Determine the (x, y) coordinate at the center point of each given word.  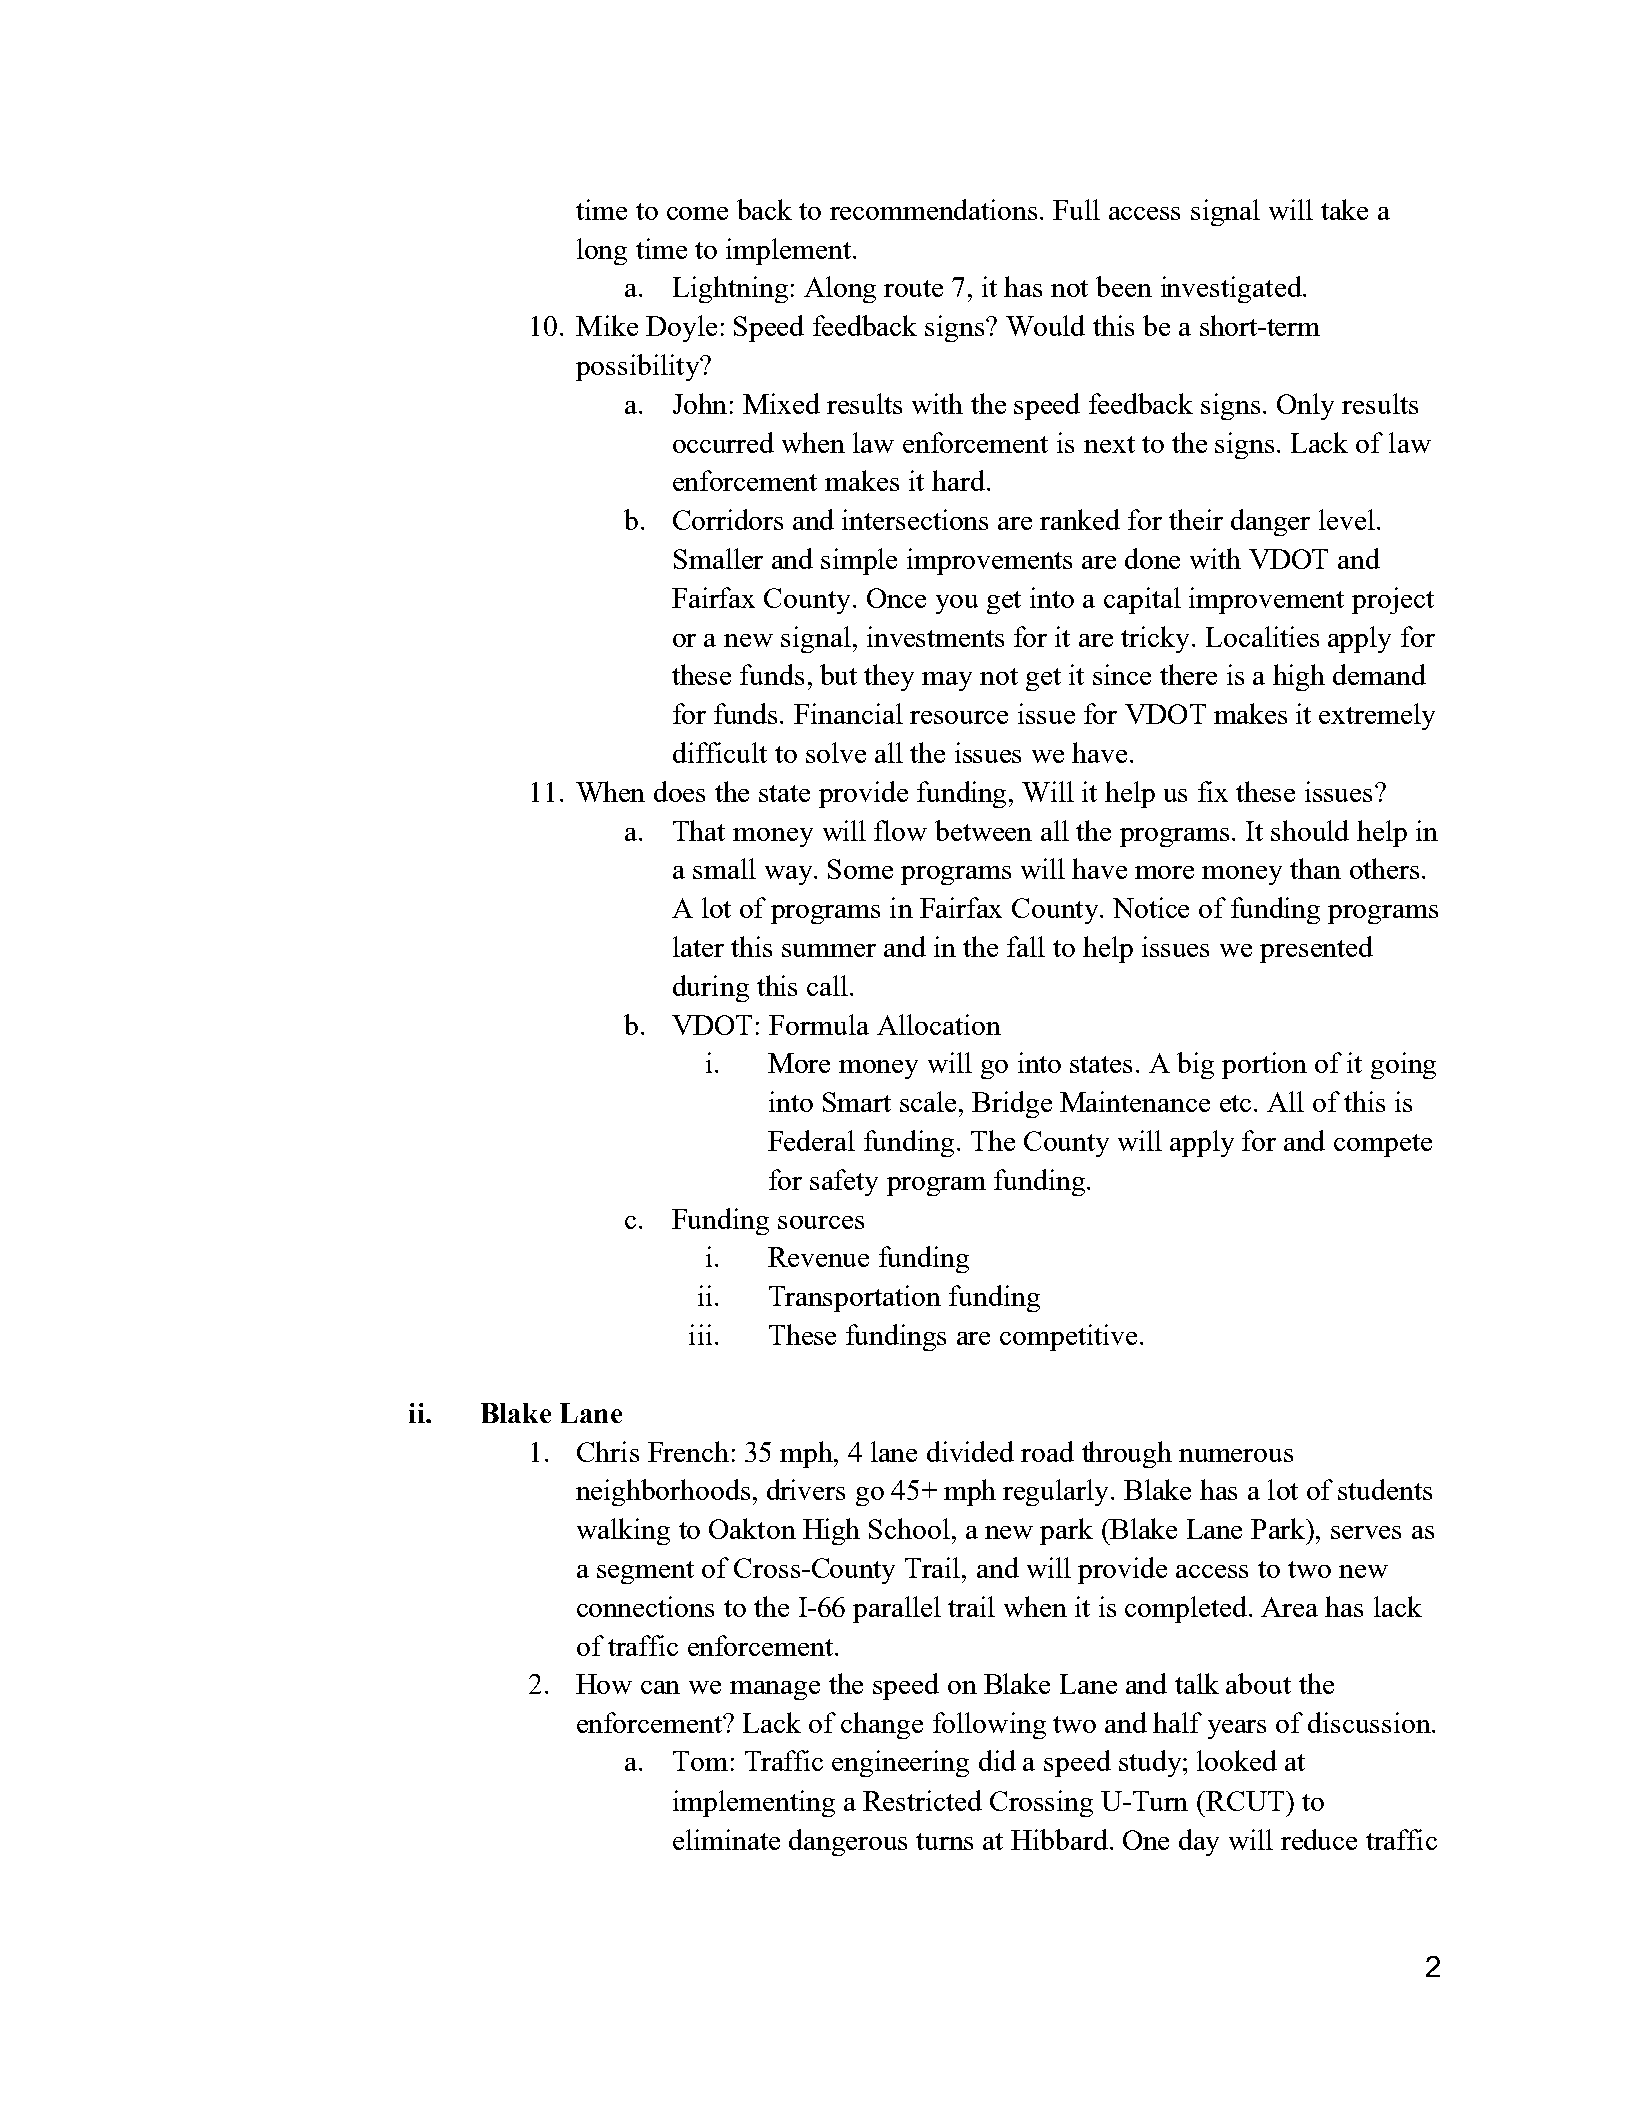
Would (1045, 325)
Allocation (939, 1024)
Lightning (730, 289)
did (997, 1760)
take (1344, 209)
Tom (700, 1761)
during (711, 988)
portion (1264, 1065)
